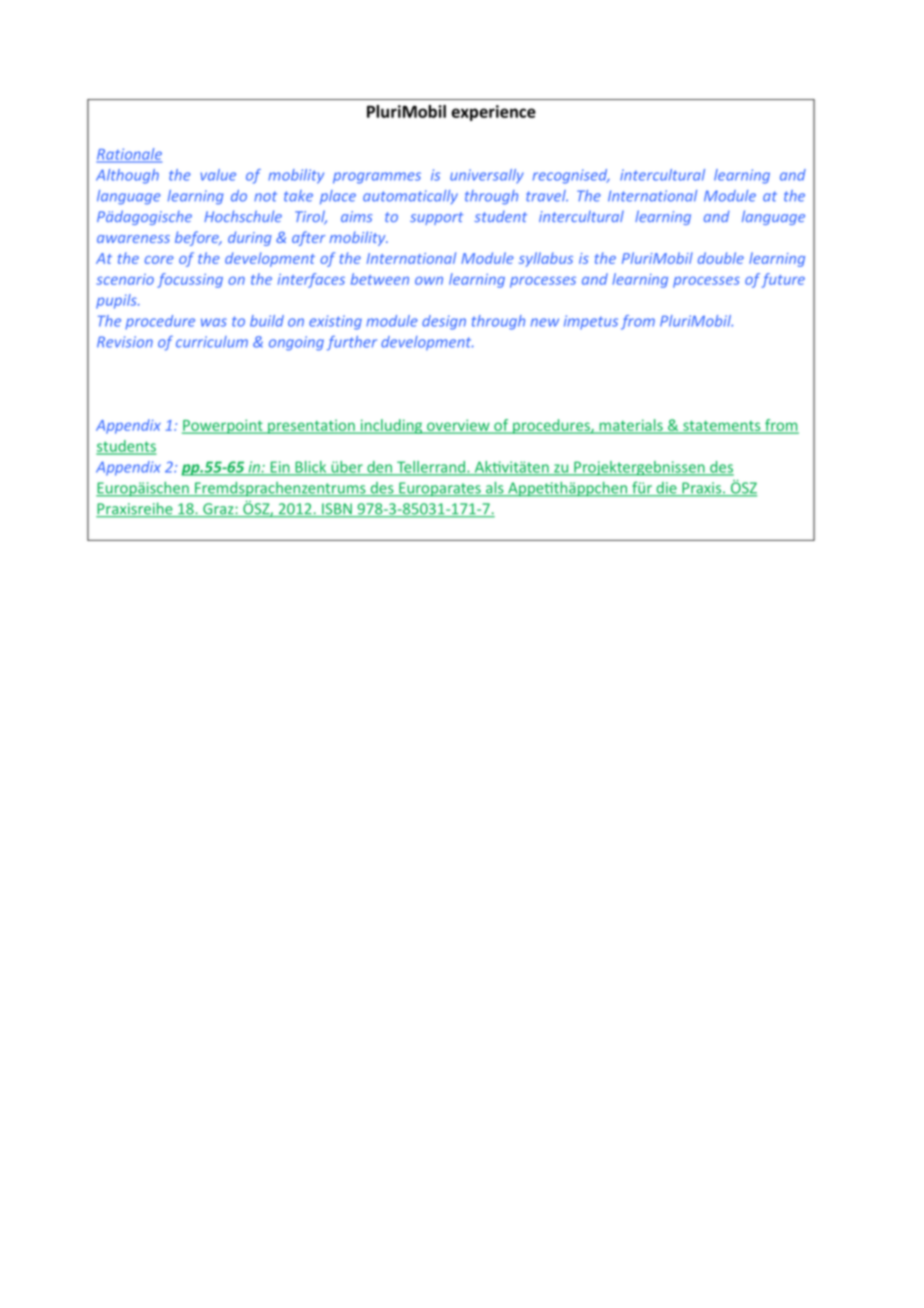 The image size is (924, 1308). What do you see at coordinates (493, 113) in the document?
I see `experience` at bounding box center [493, 113].
